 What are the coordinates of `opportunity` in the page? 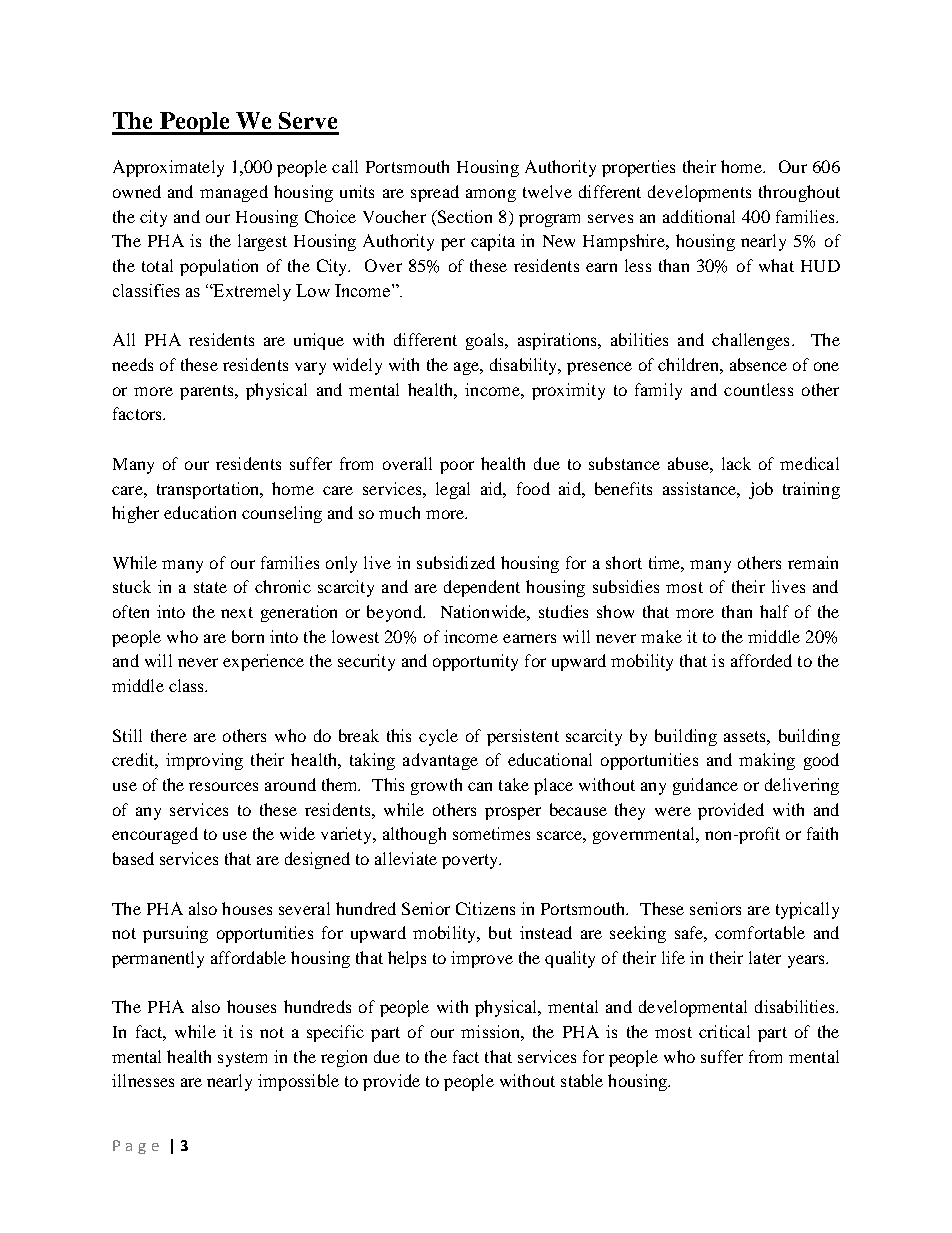 It's located at (475, 662).
